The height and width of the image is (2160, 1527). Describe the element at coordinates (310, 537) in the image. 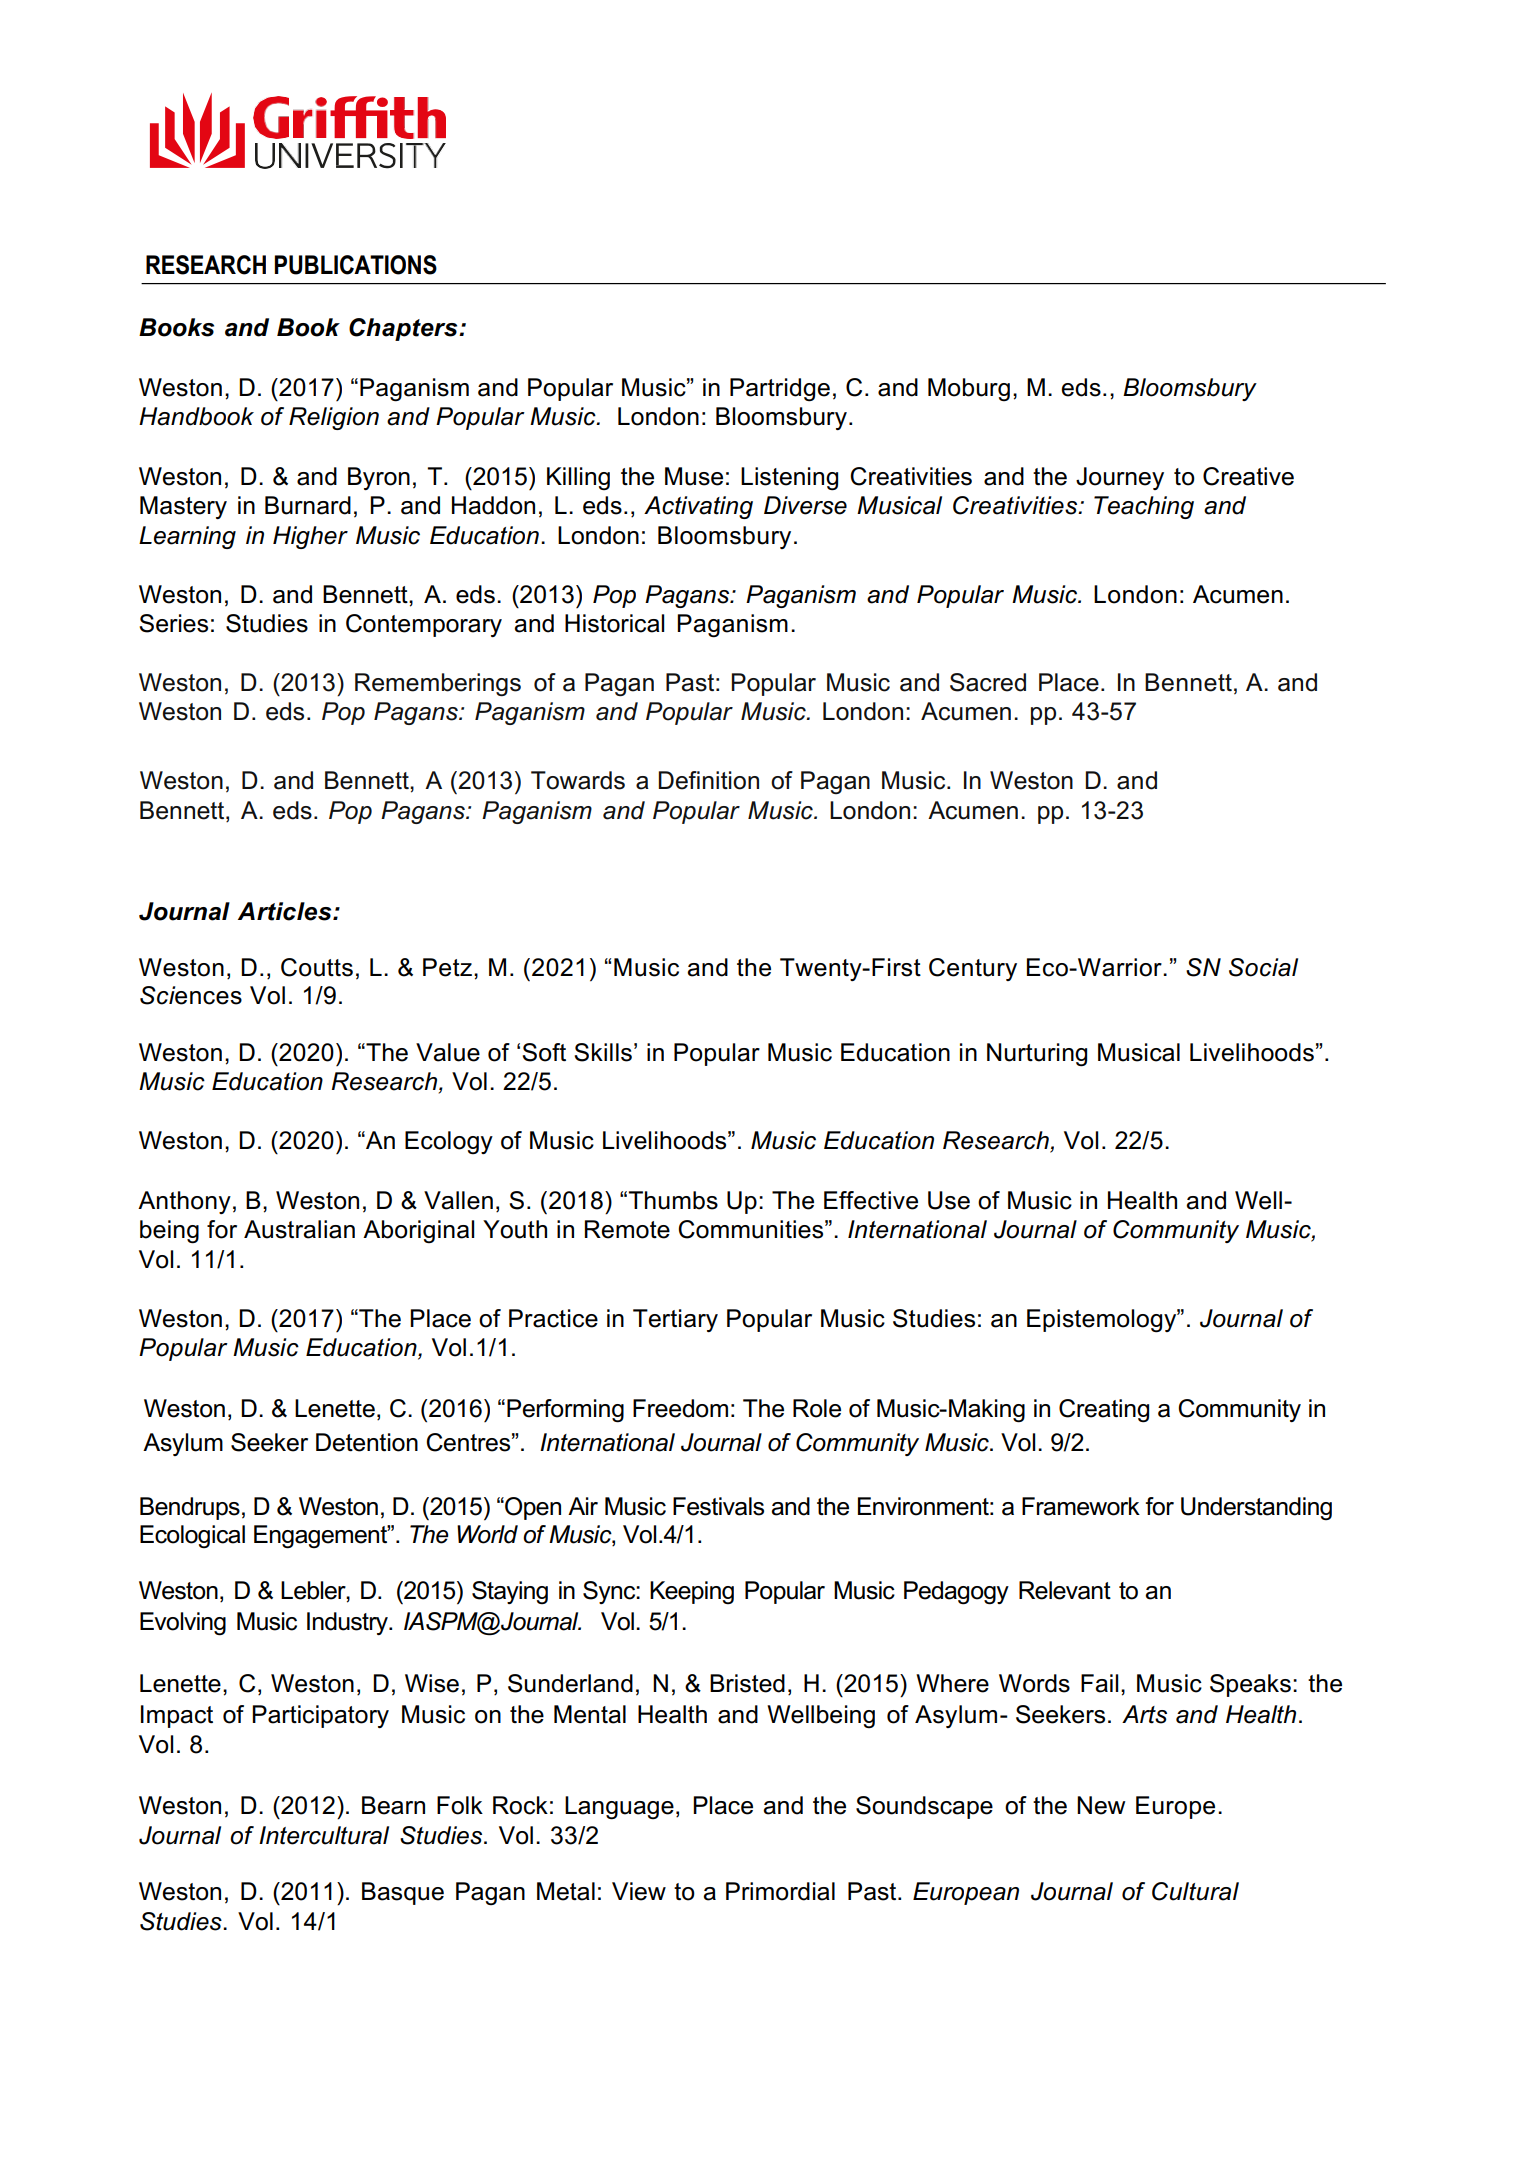

I see `Higher` at that location.
